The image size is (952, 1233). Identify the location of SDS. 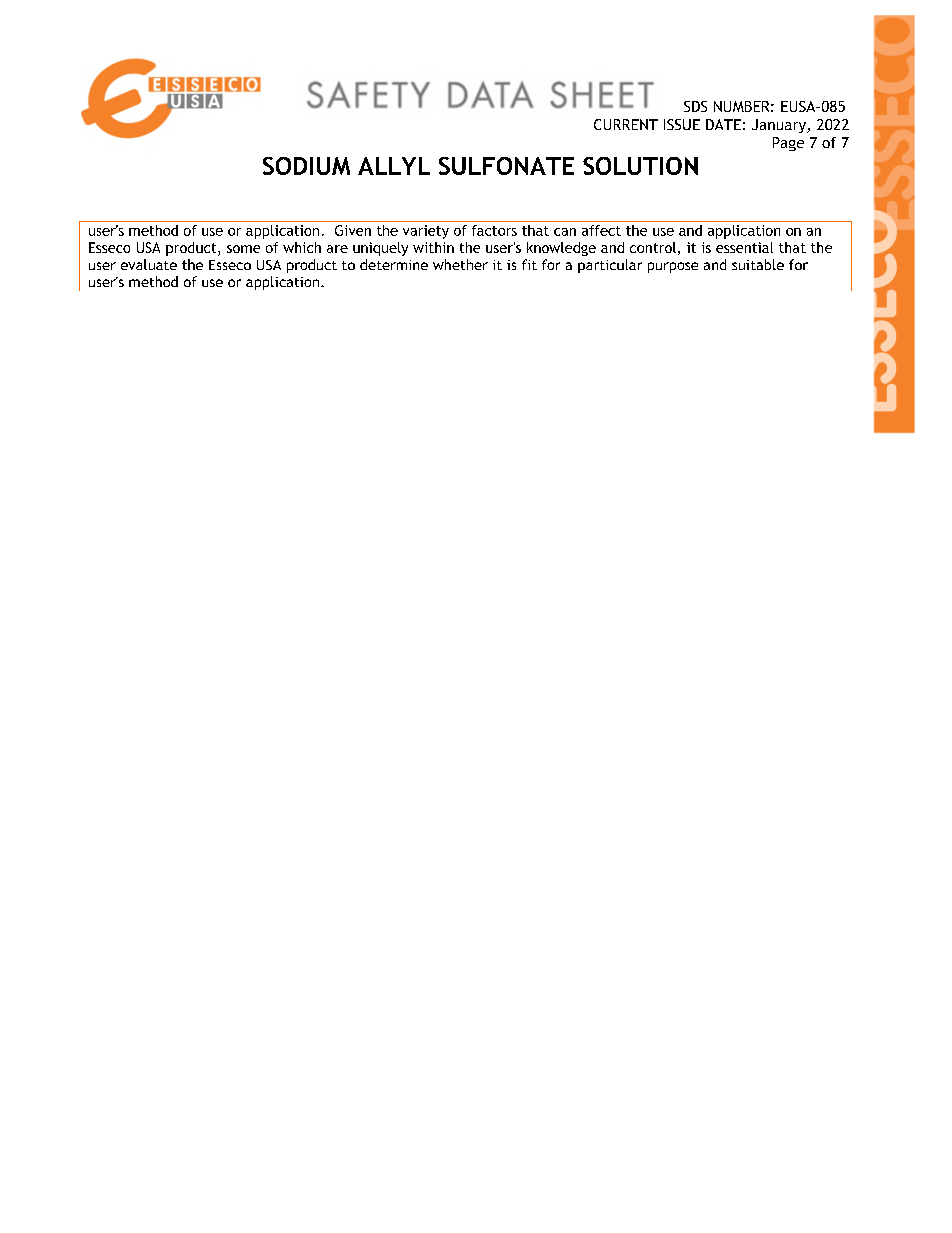
(695, 106).
